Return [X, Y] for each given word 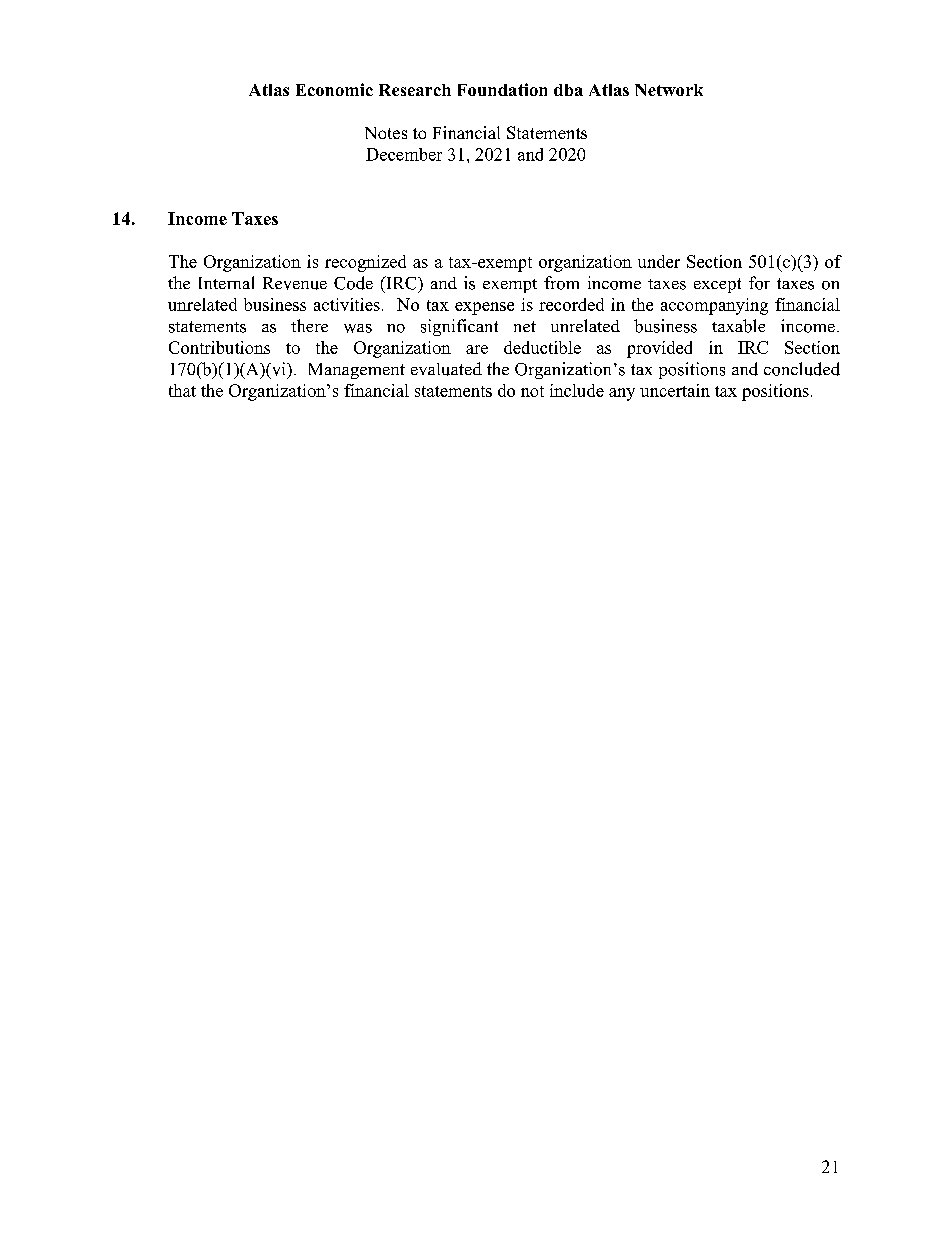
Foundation [502, 89]
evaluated [446, 369]
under [659, 261]
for [759, 283]
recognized [365, 263]
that [182, 390]
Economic [334, 89]
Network [669, 90]
